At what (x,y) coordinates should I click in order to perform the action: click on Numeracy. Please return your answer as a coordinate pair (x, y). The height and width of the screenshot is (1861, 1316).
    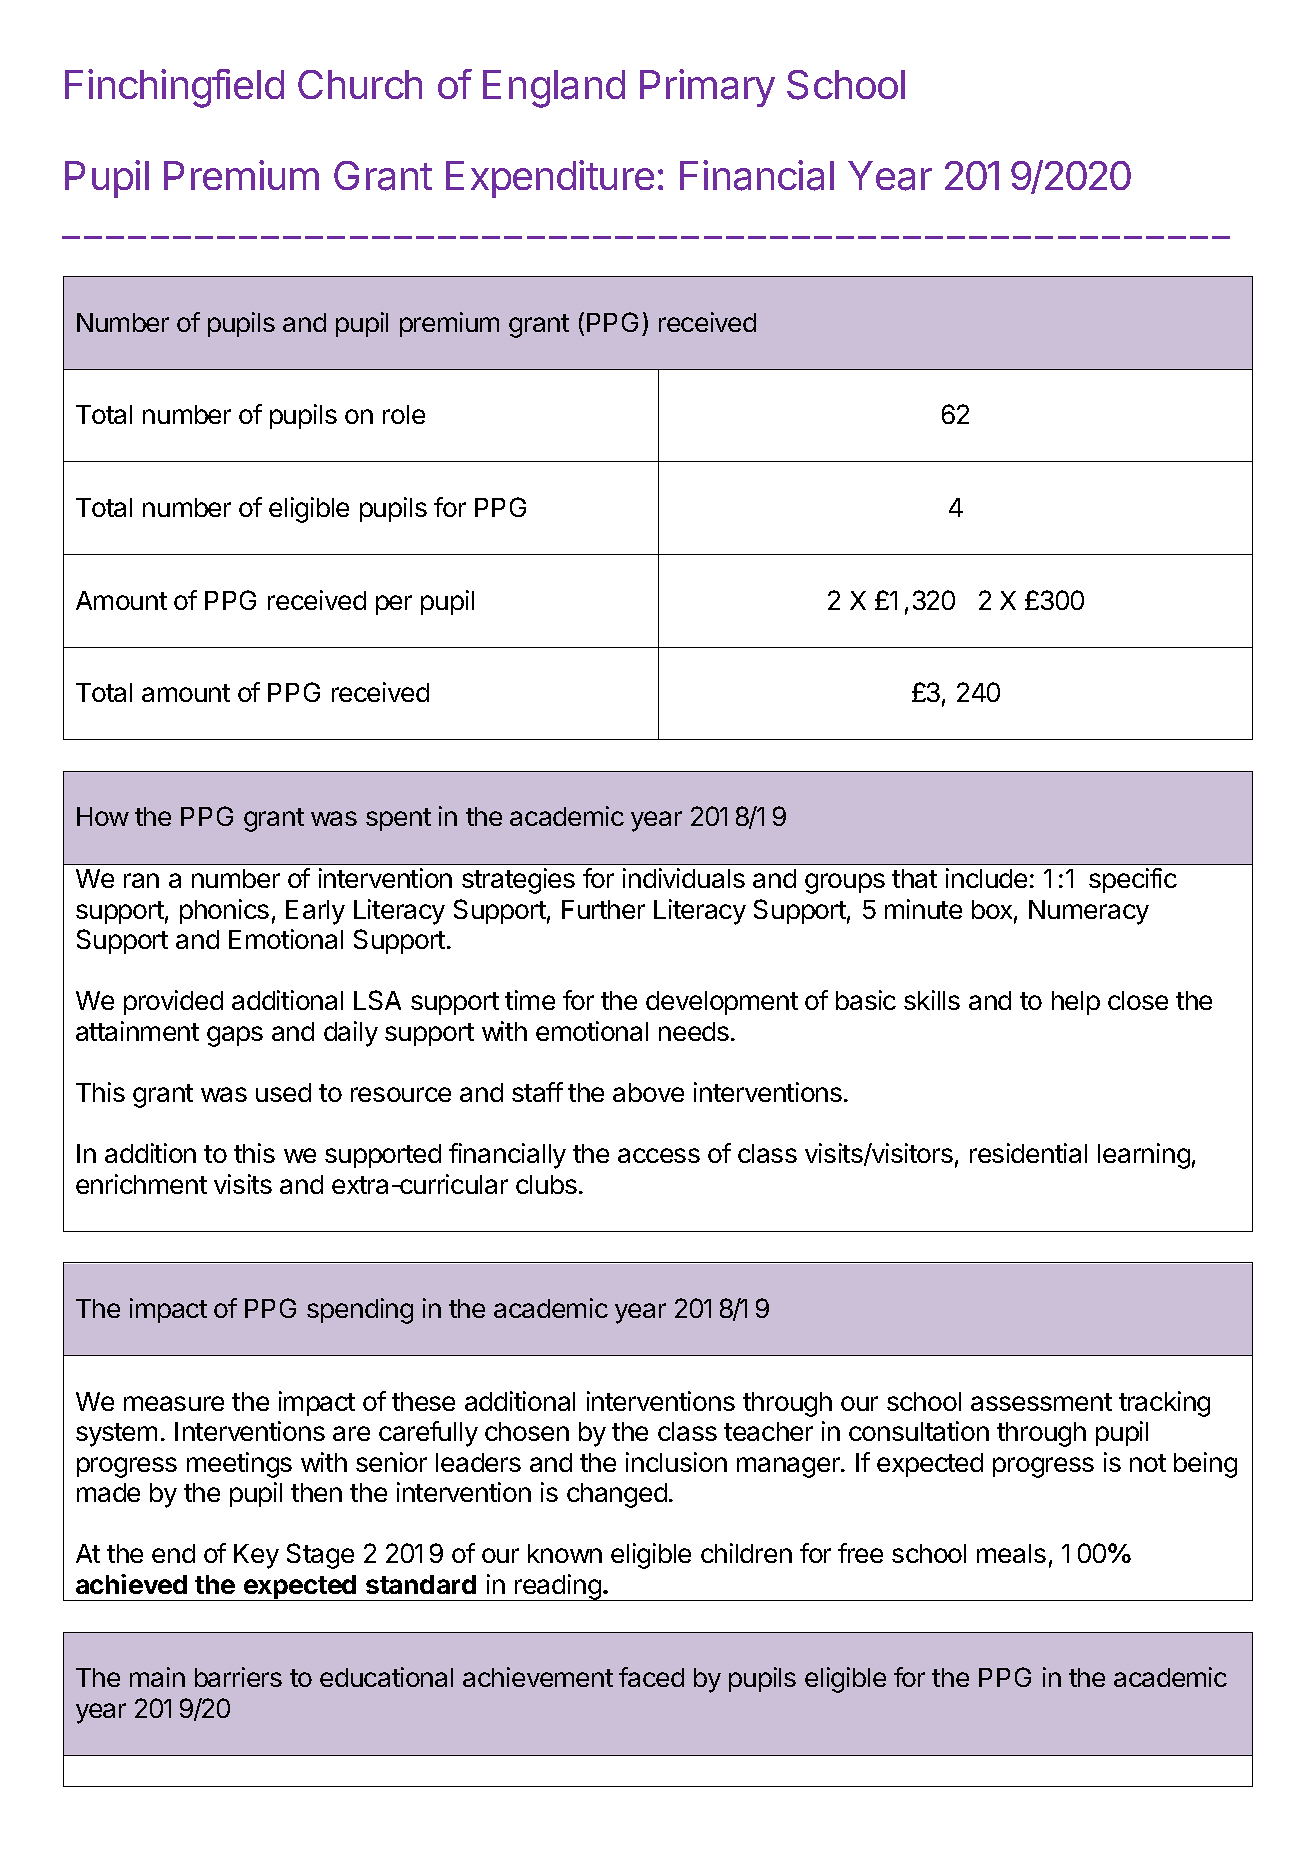
    Looking at the image, I should click on (1089, 912).
